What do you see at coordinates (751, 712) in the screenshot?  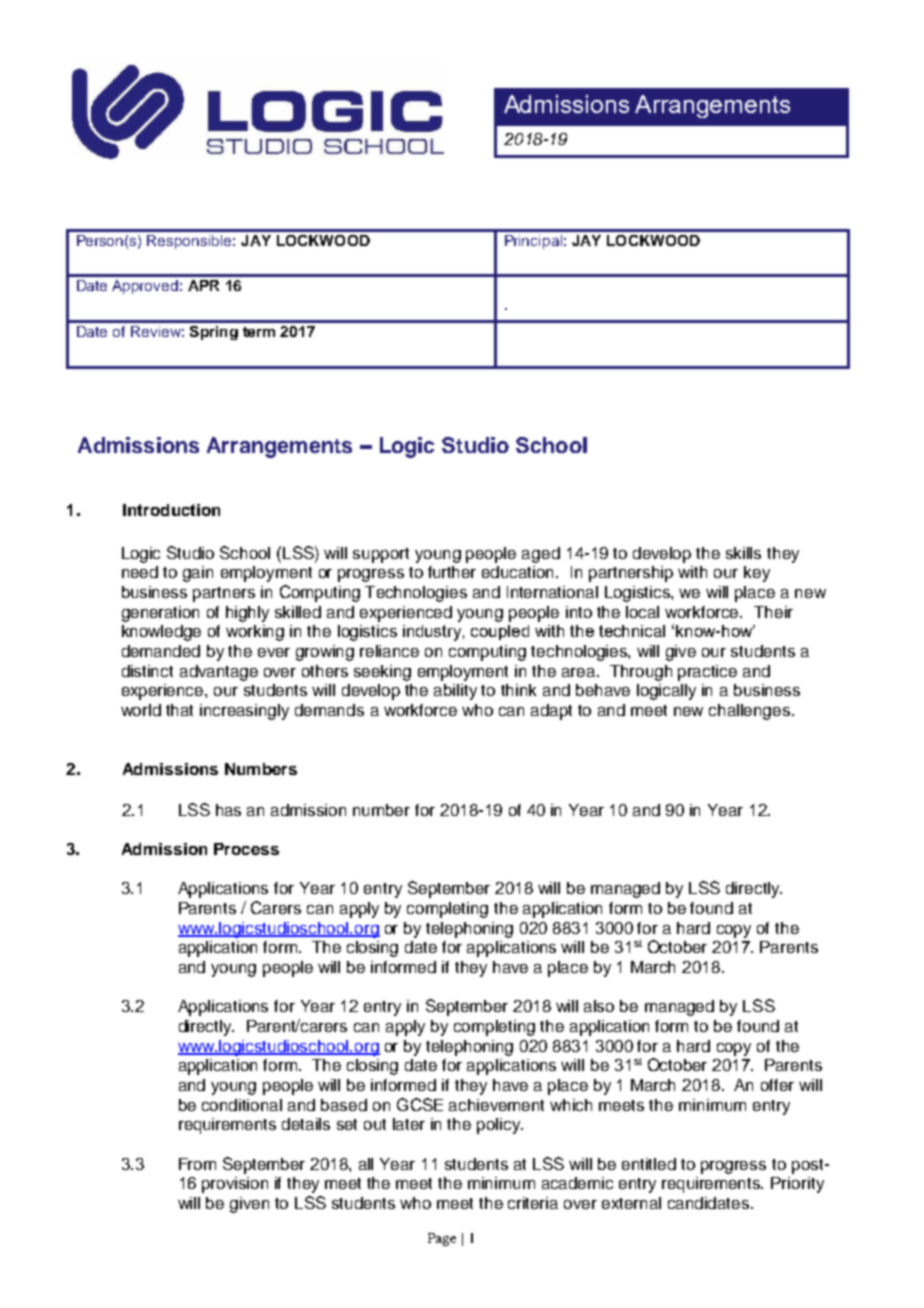 I see `challenges` at bounding box center [751, 712].
